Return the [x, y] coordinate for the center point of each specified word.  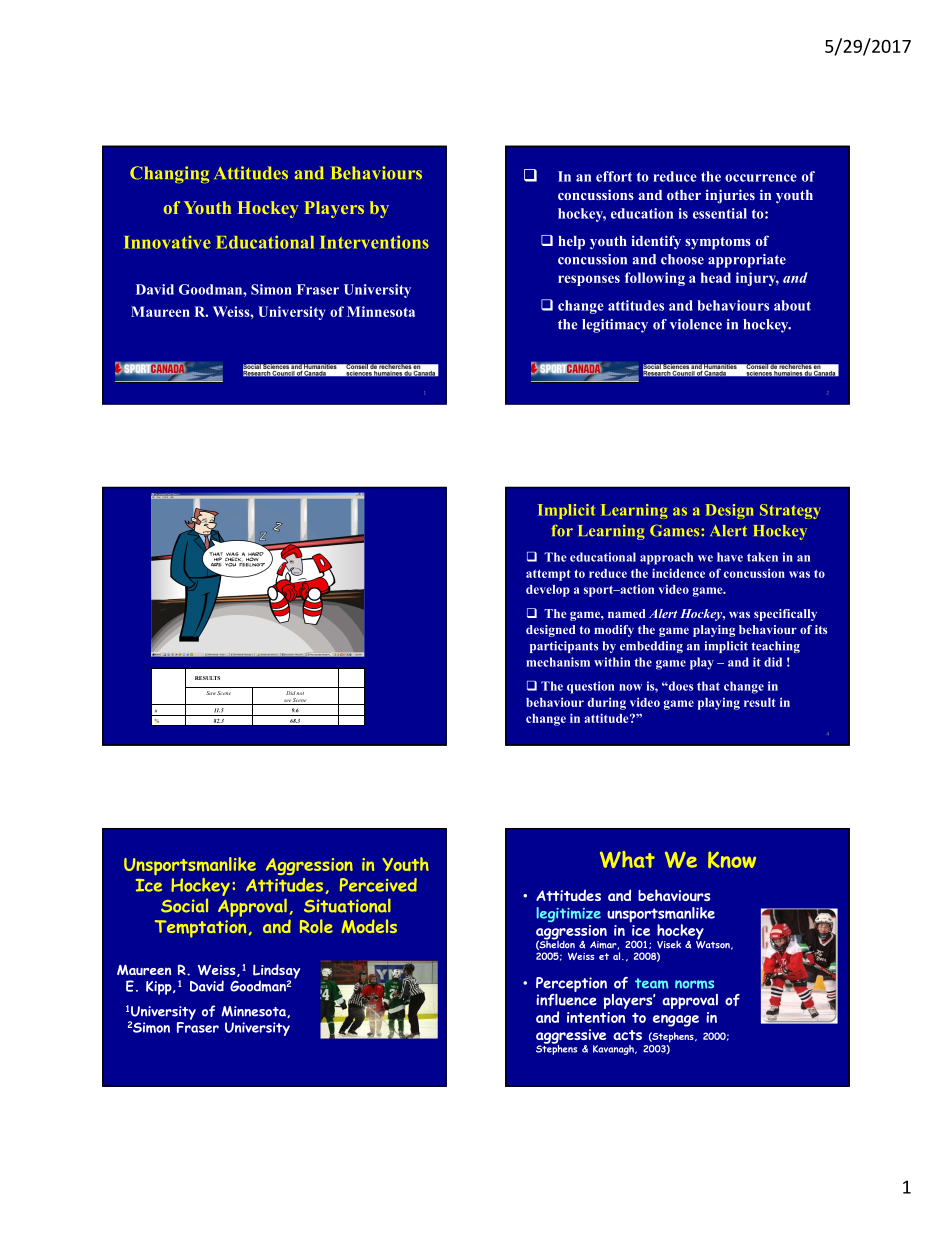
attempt [548, 575]
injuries [730, 196]
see [287, 700]
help [571, 243]
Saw [210, 693]
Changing [169, 174]
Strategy [790, 511]
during [607, 703]
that [708, 686]
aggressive [571, 1037]
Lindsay [276, 972]
